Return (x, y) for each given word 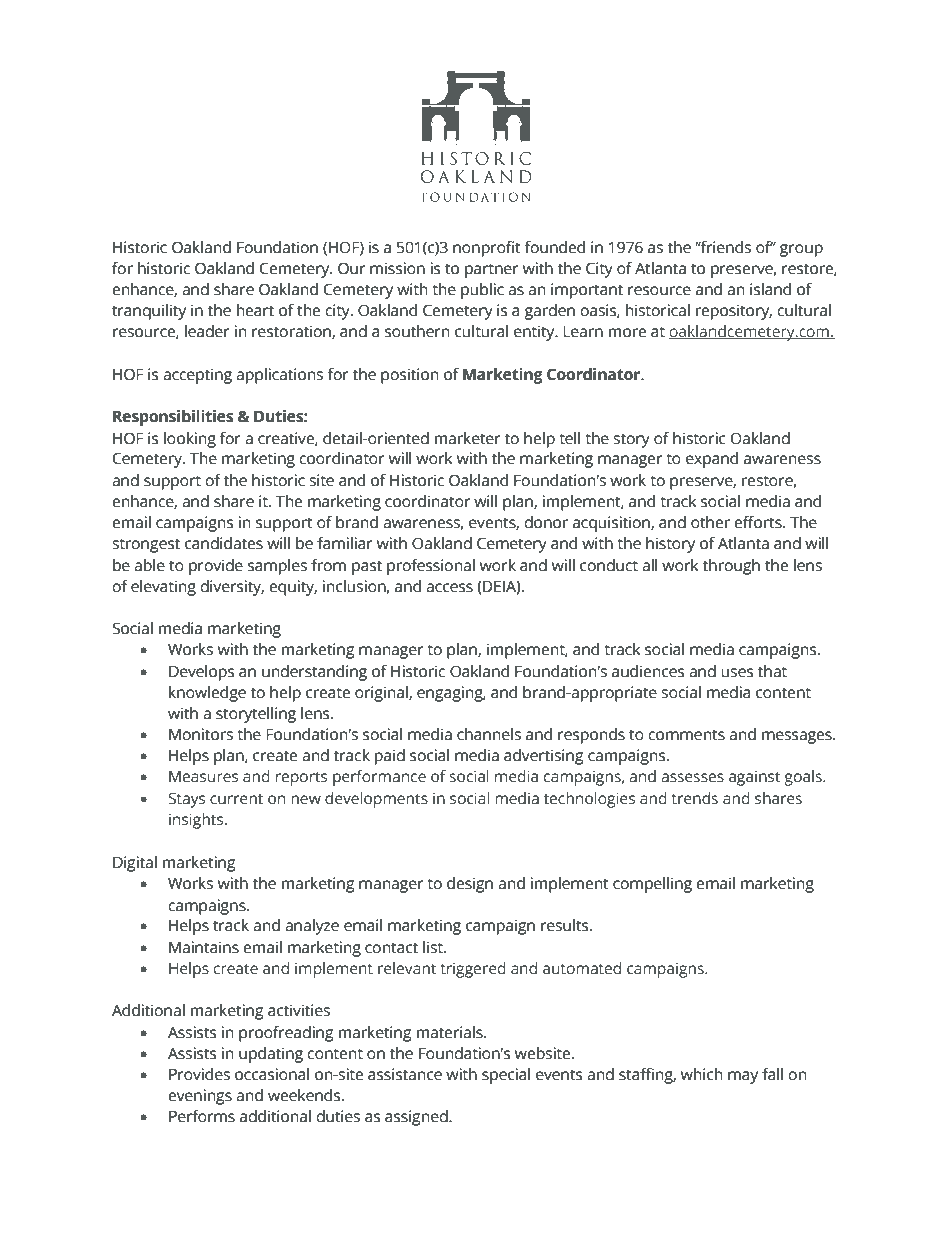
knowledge (207, 694)
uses (737, 673)
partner (491, 270)
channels (489, 734)
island (770, 289)
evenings (200, 1097)
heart (255, 310)
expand (712, 460)
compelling (652, 885)
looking (190, 440)
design (470, 885)
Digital (135, 864)
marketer (467, 438)
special (506, 1076)
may (743, 1077)
